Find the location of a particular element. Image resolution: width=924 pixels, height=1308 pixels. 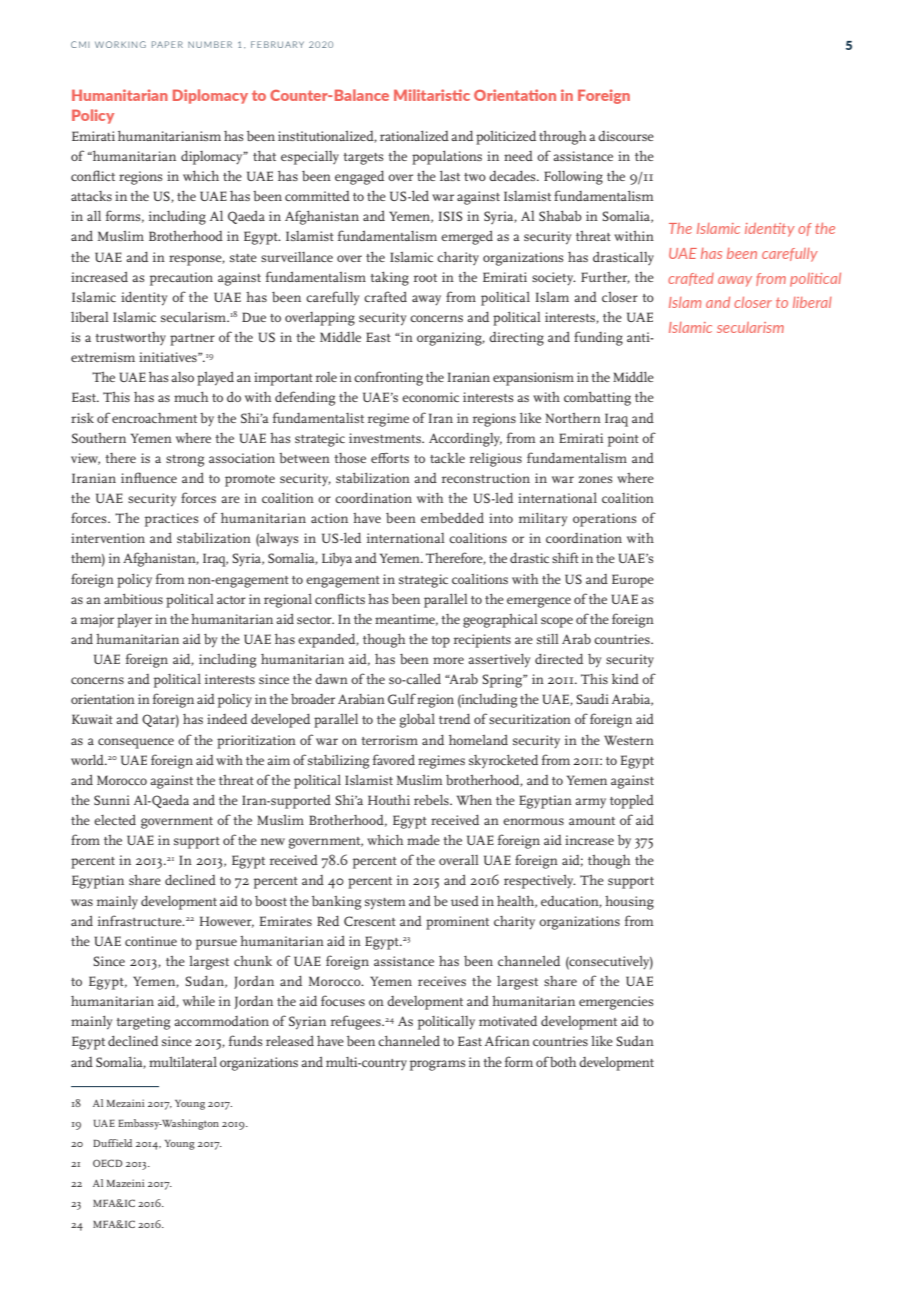

player is located at coordinates (134, 621).
